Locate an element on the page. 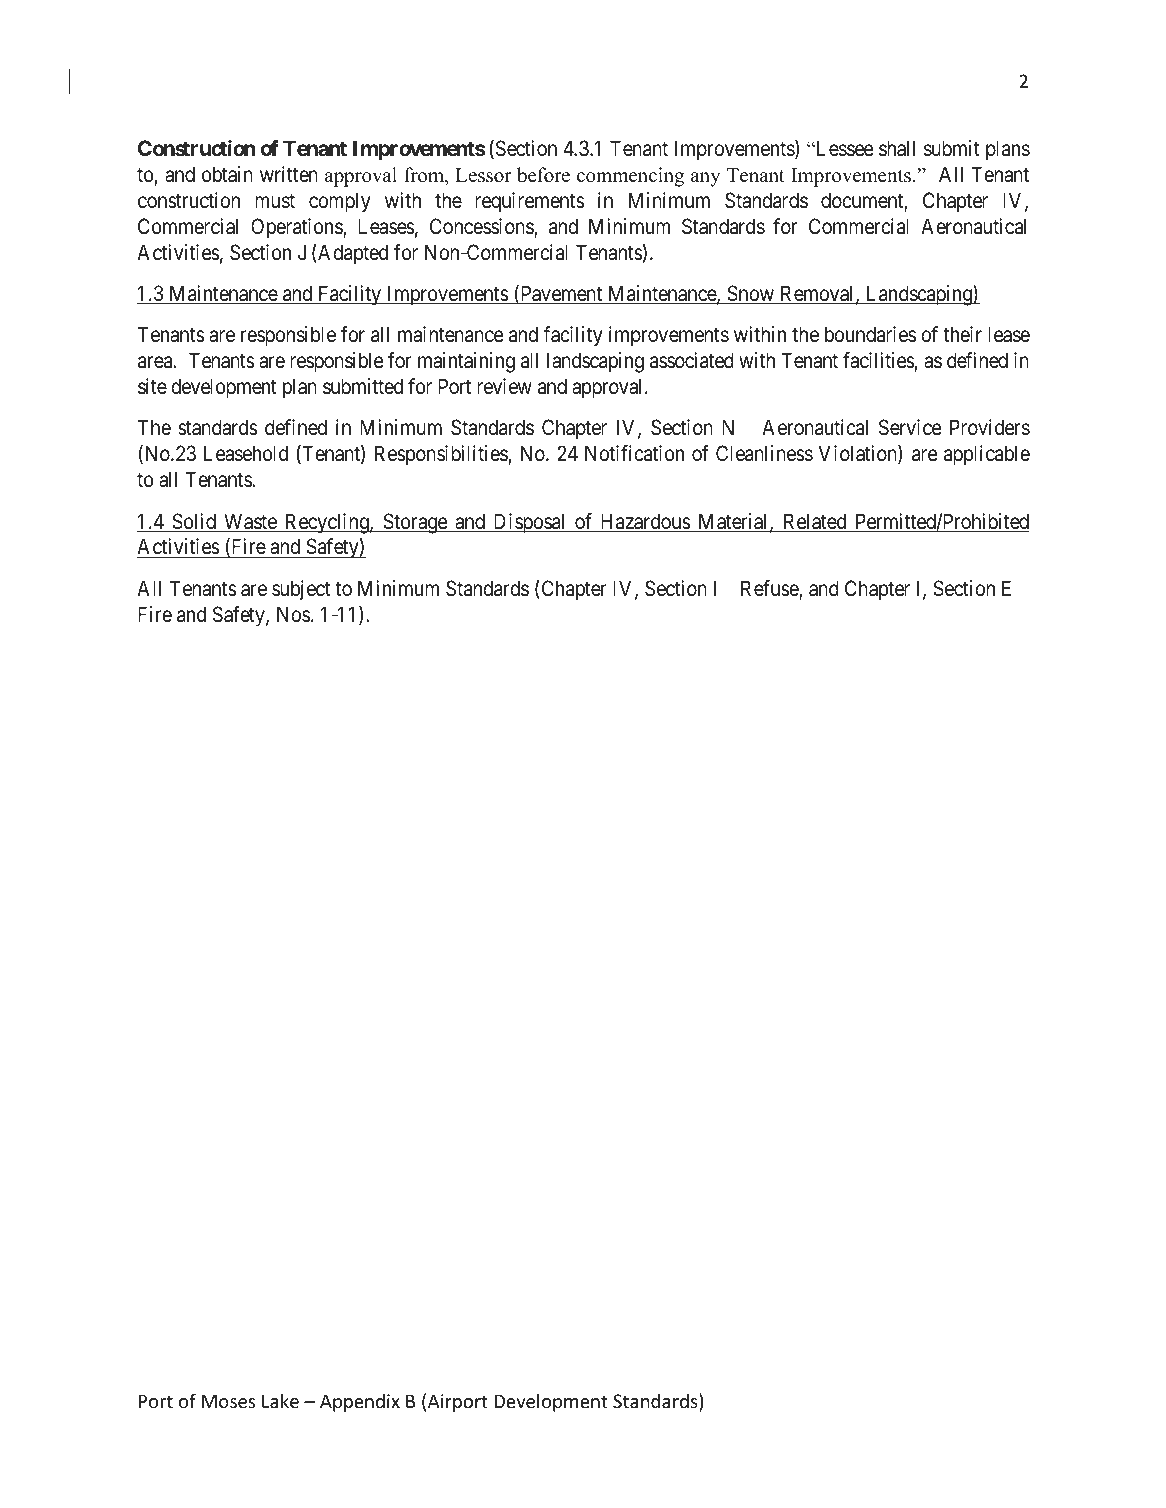 The width and height of the document is (1166, 1508). subject is located at coordinates (301, 590).
